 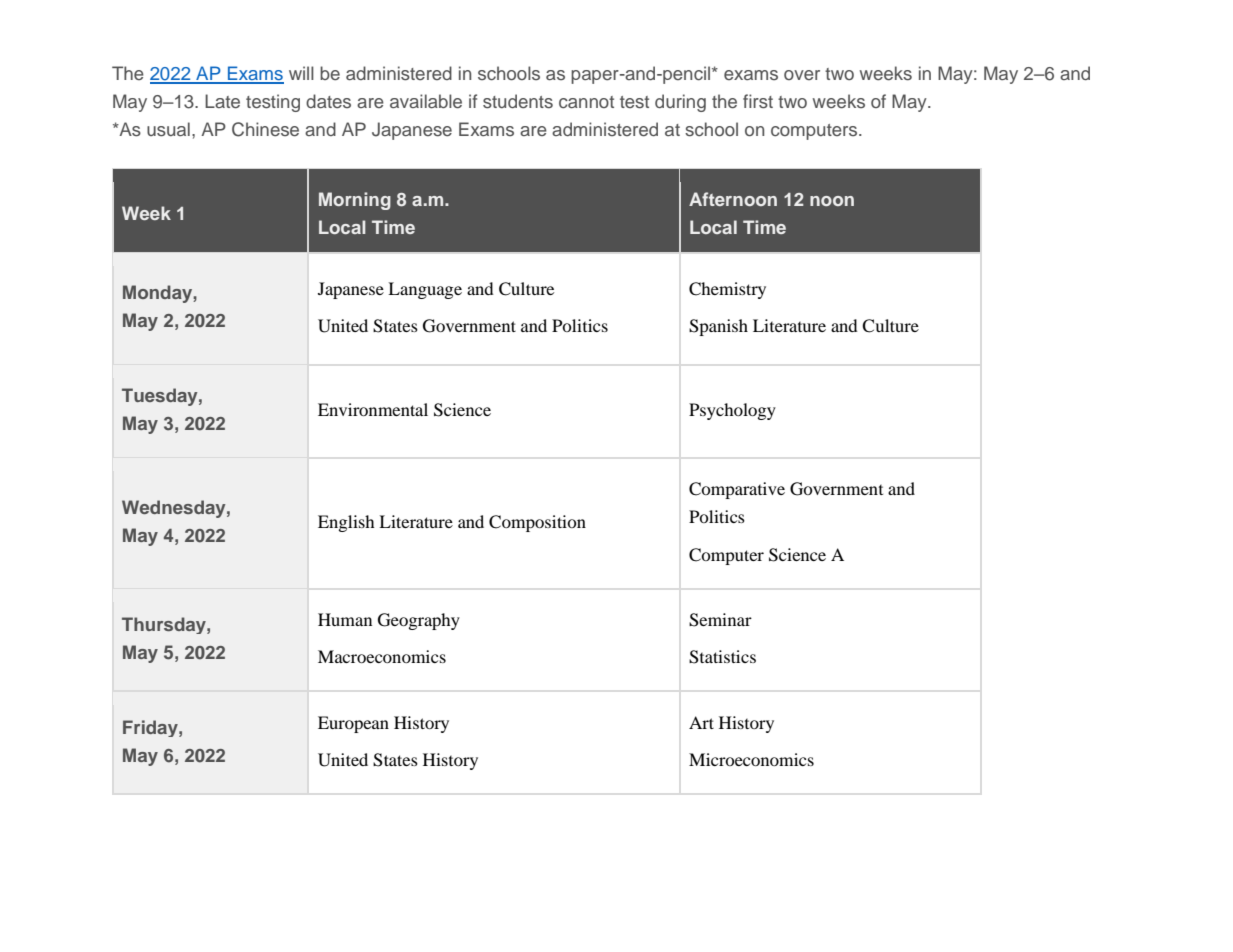 What do you see at coordinates (426, 101) in the image?
I see `available` at bounding box center [426, 101].
